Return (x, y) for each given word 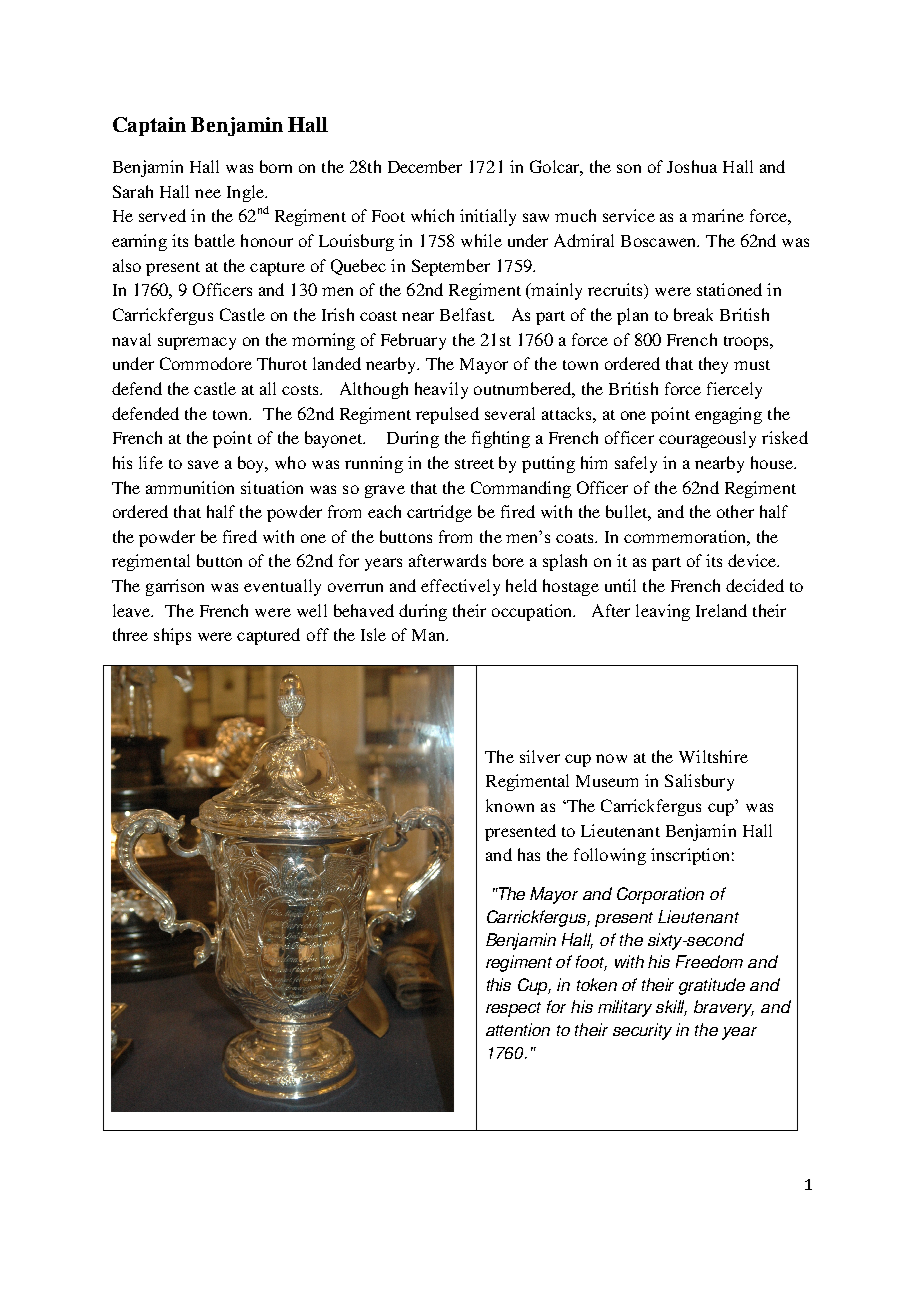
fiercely (734, 390)
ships (172, 636)
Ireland (721, 610)
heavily (441, 390)
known (510, 805)
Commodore (206, 363)
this (499, 984)
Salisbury (699, 782)
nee (208, 193)
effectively (460, 587)
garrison (175, 587)
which (432, 215)
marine (718, 215)
